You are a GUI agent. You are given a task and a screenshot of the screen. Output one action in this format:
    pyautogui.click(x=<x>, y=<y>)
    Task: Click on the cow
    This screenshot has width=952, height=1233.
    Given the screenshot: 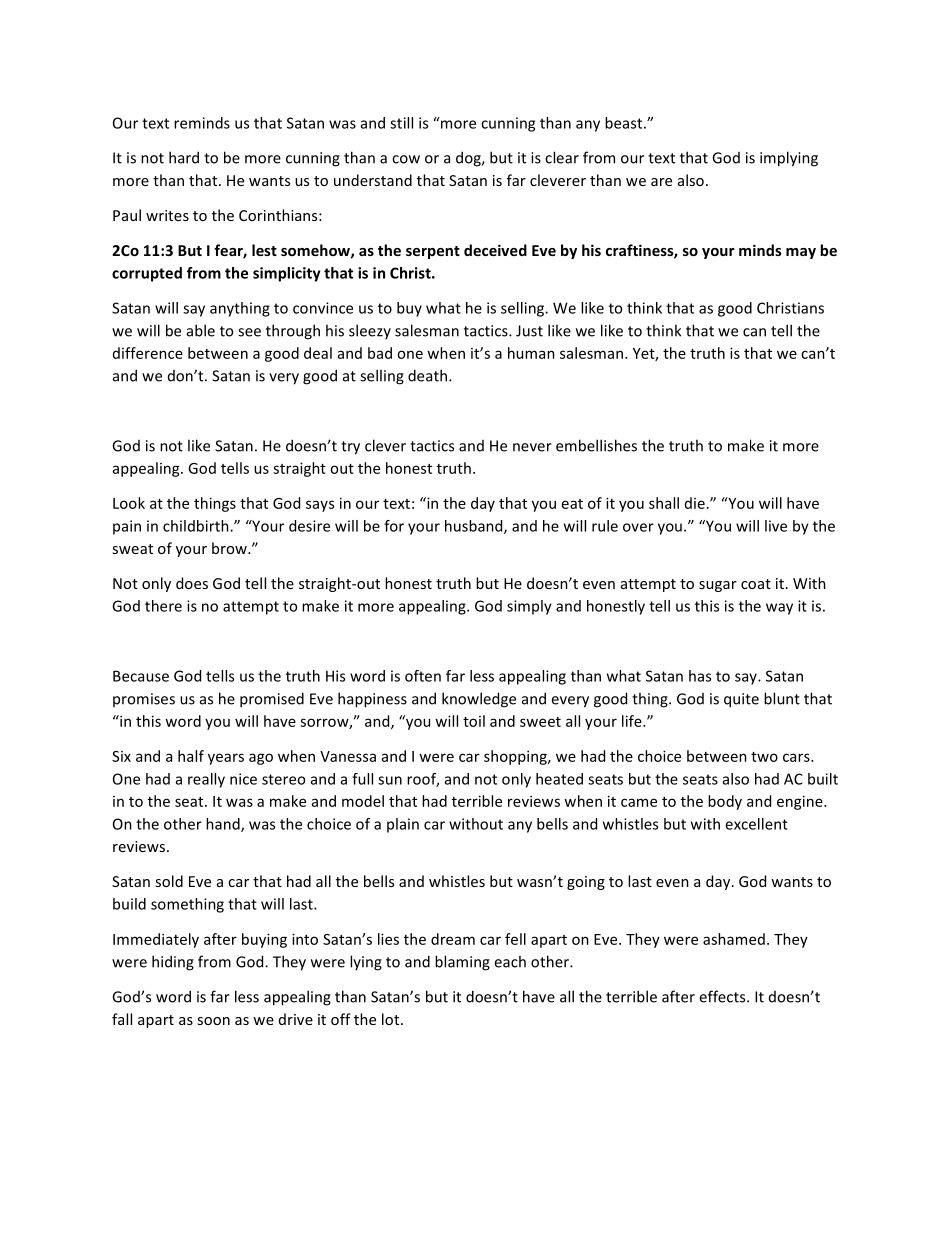 What is the action you would take?
    pyautogui.click(x=406, y=159)
